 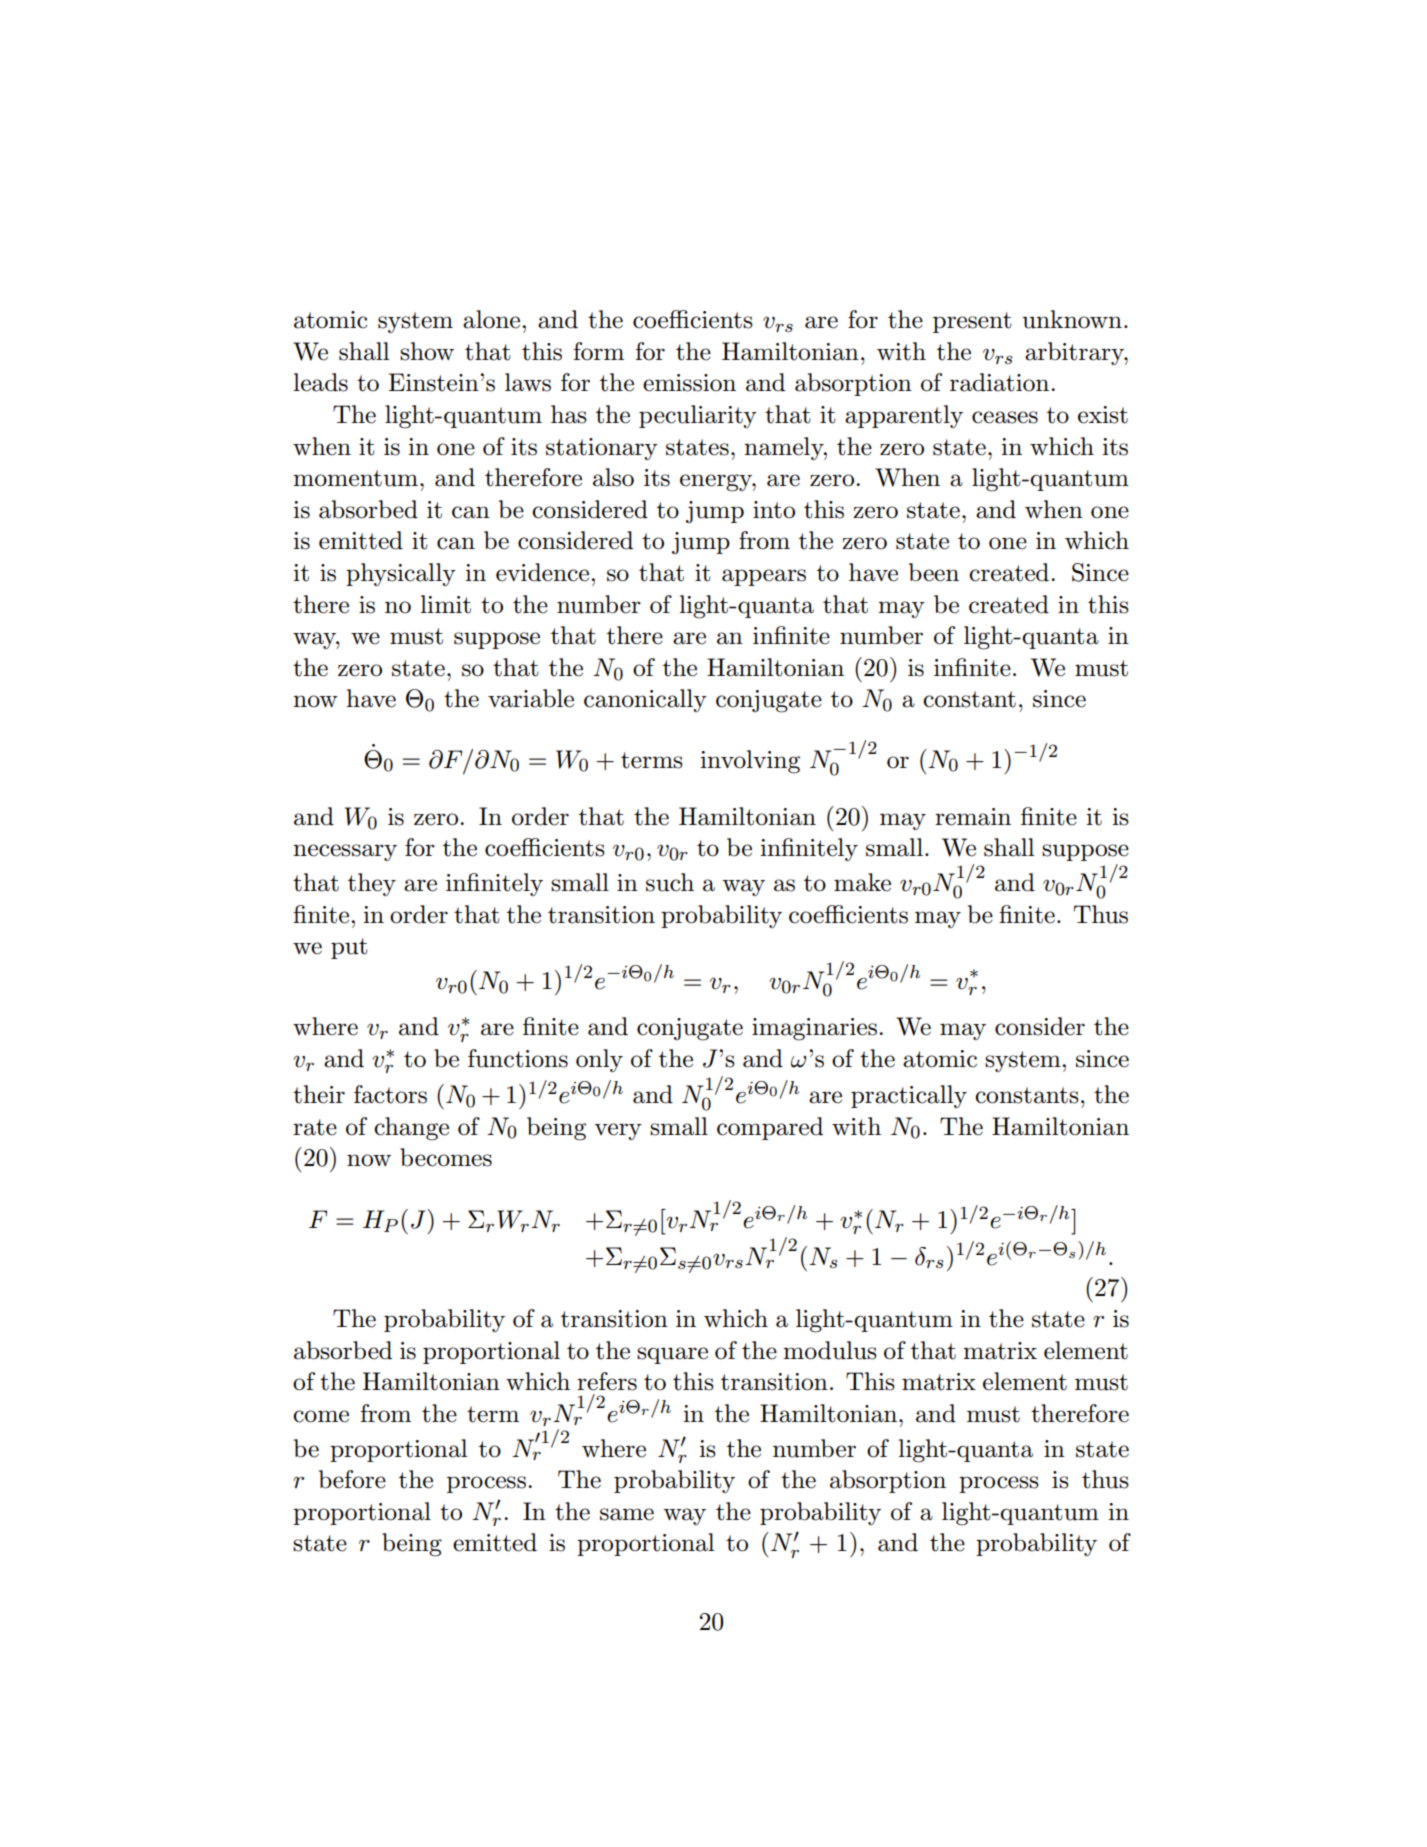 What do you see at coordinates (770, 1128) in the image?
I see `compared` at bounding box center [770, 1128].
